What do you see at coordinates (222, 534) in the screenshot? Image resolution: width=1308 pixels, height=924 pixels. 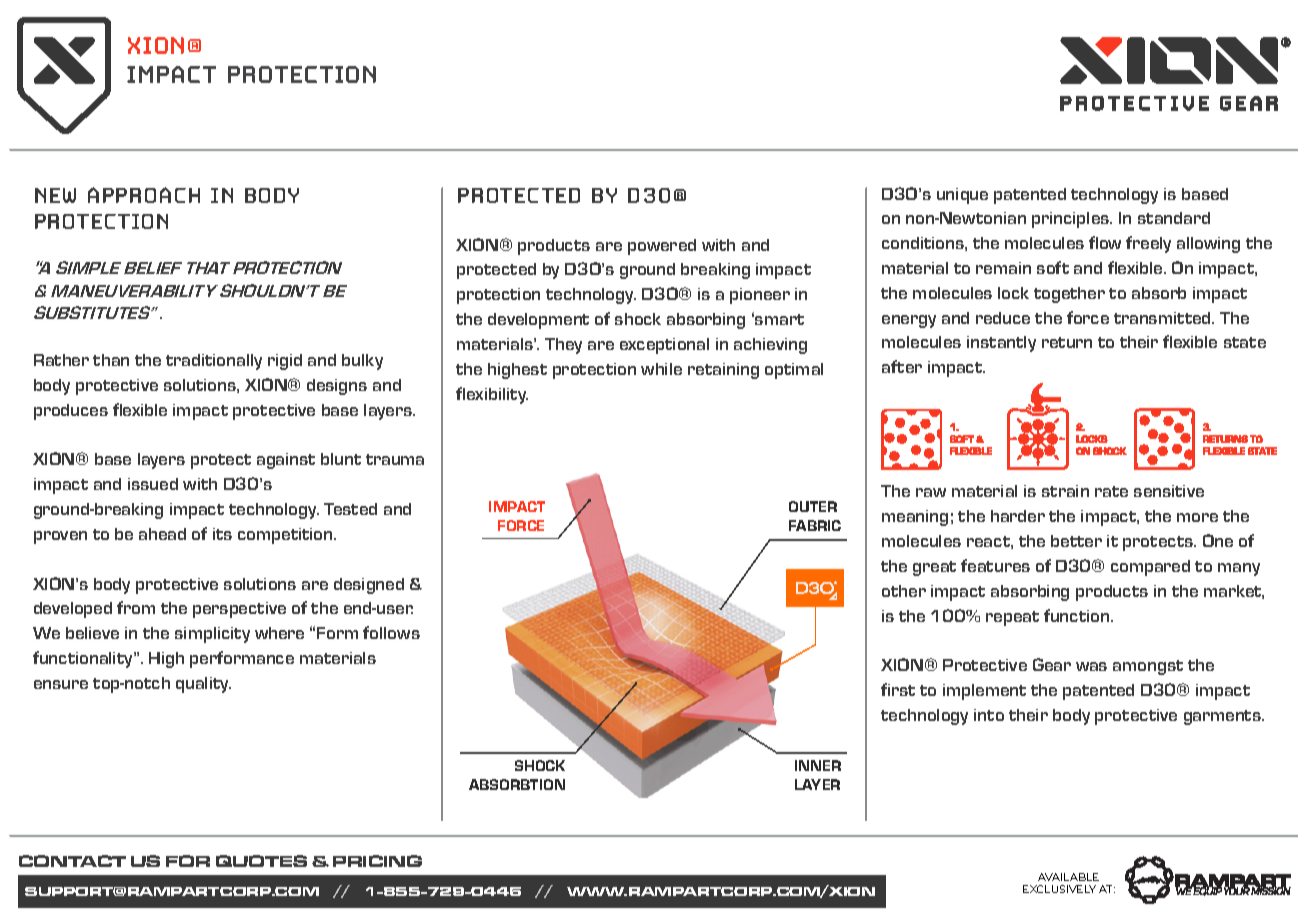 I see `its` at bounding box center [222, 534].
